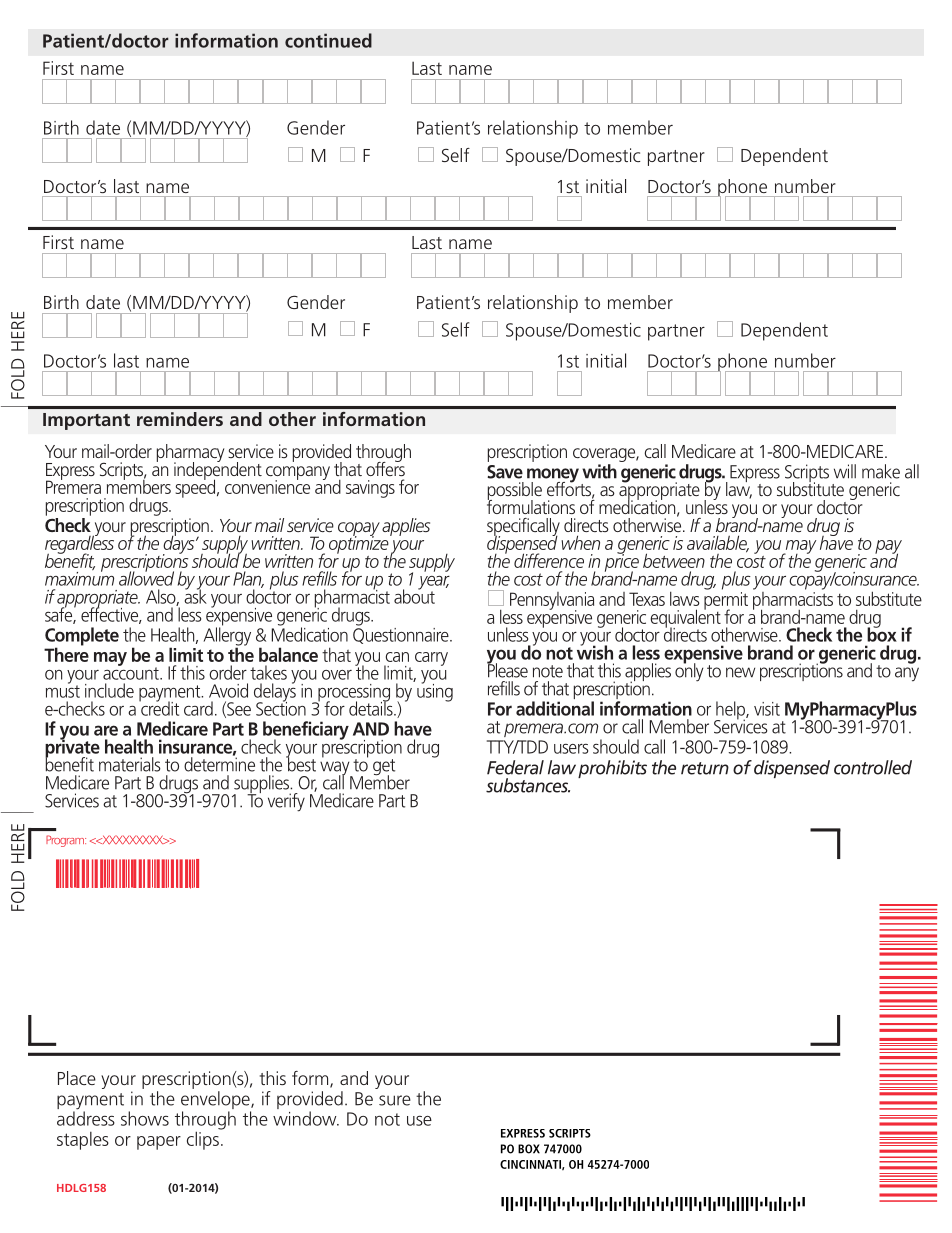  I want to click on sure, so click(395, 1100).
